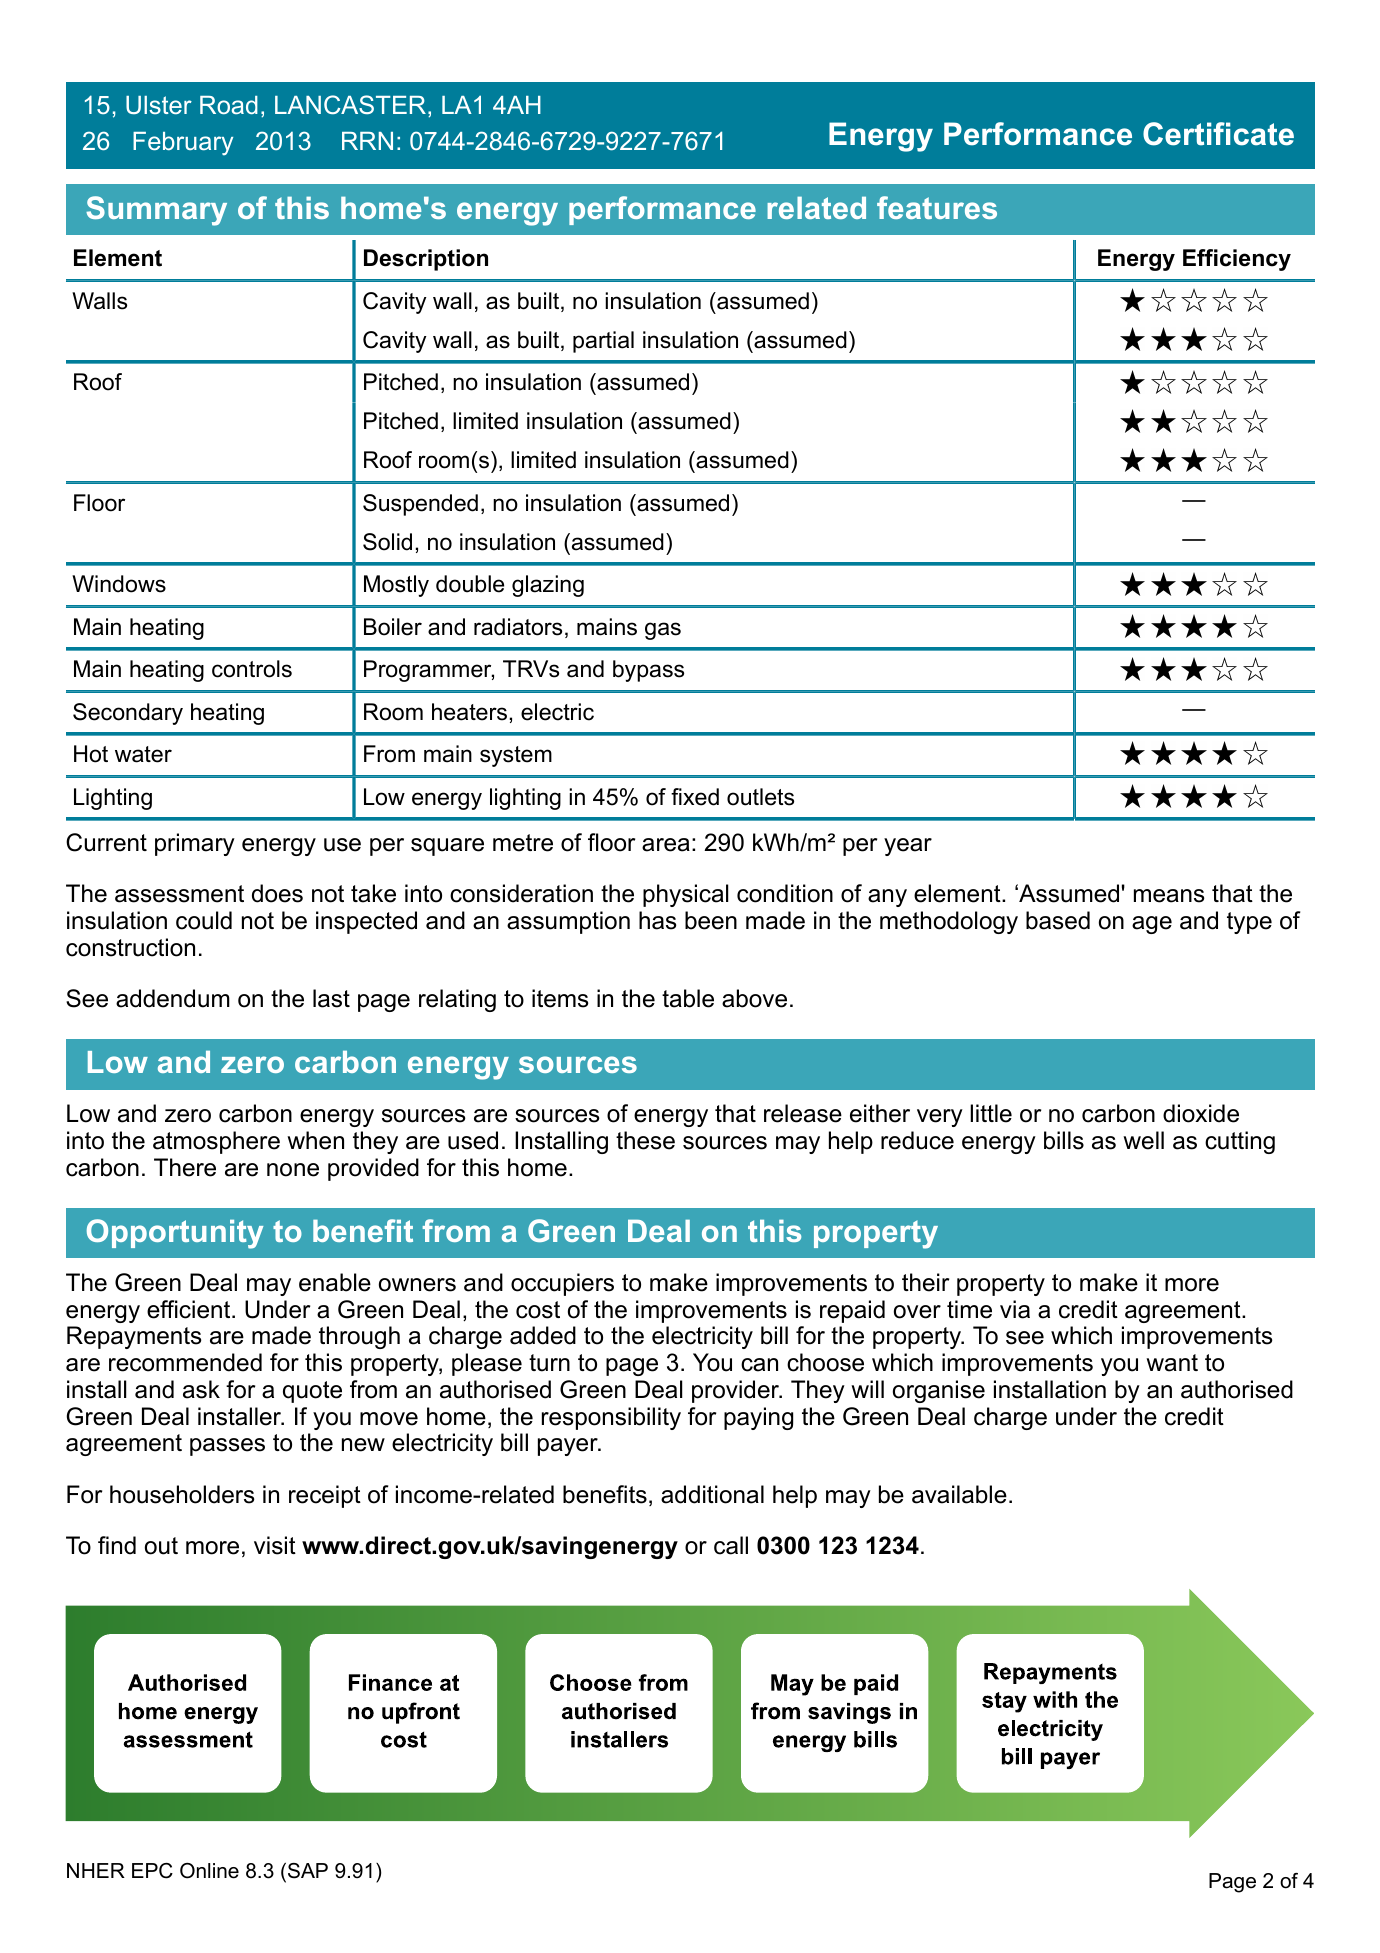  Describe the element at coordinates (666, 845) in the screenshot. I see `area` at that location.
